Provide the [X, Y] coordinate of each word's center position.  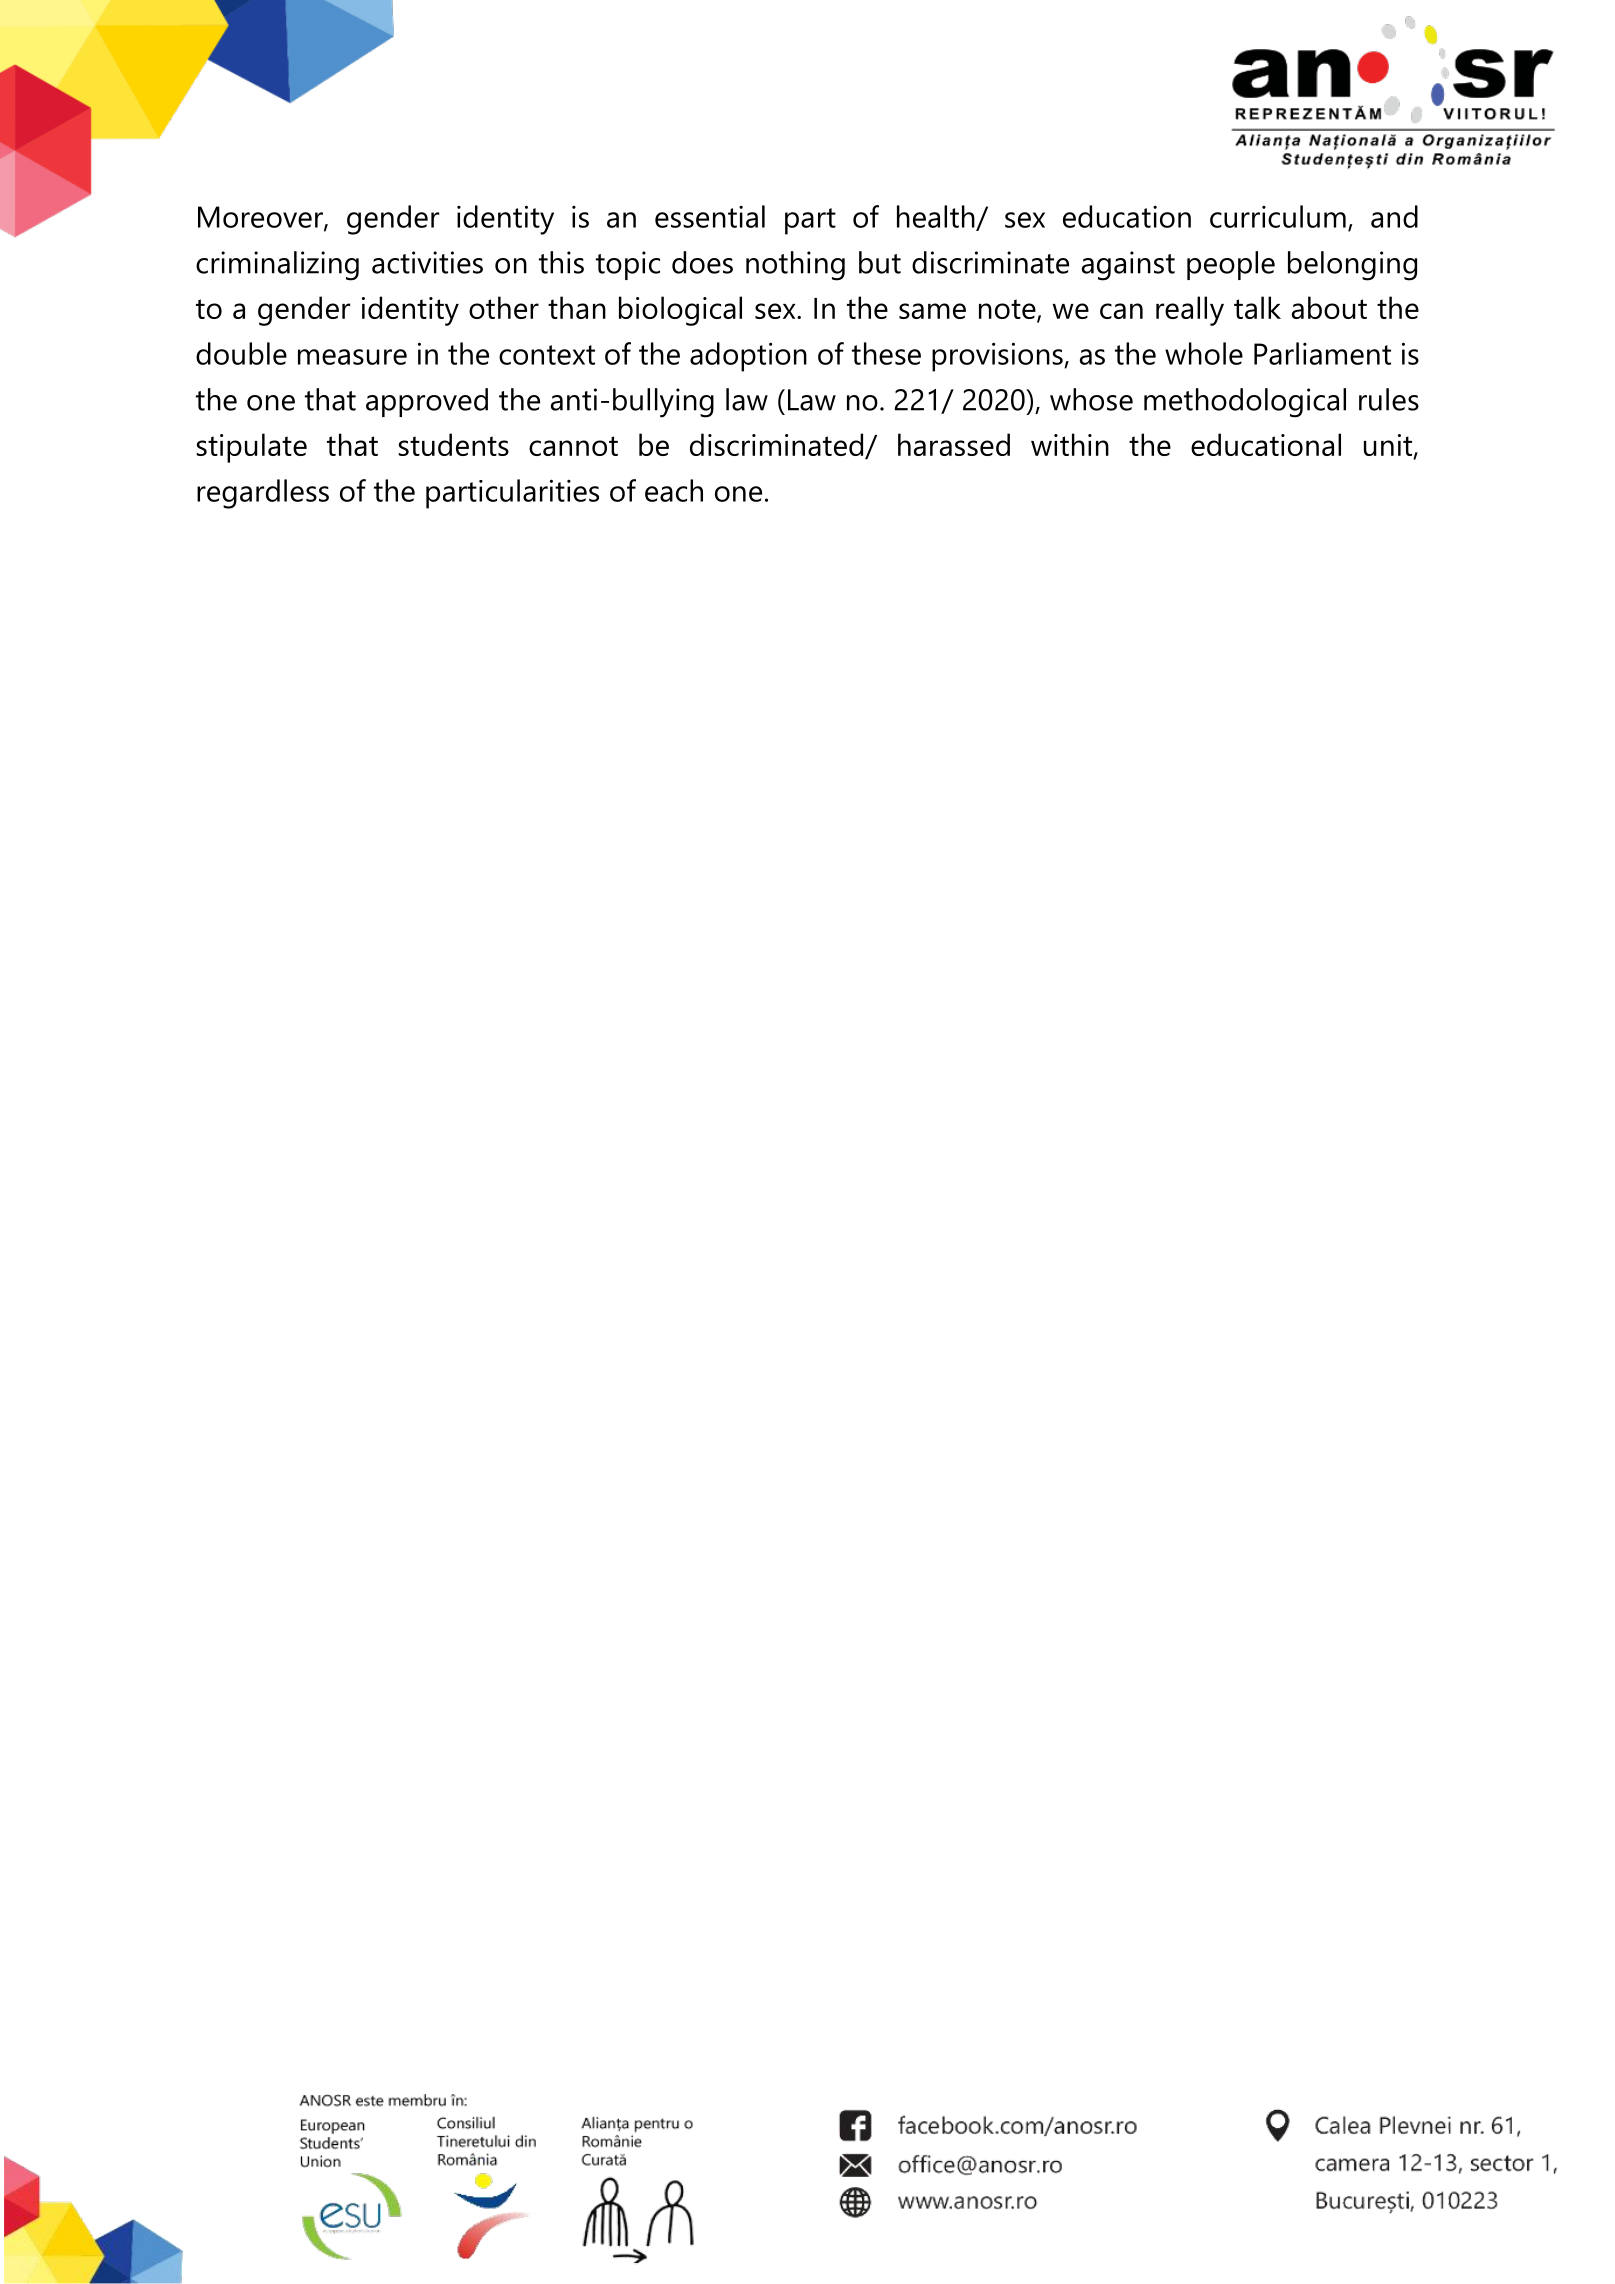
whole [1204, 353]
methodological [1245, 403]
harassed [954, 444]
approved [427, 402]
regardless [263, 494]
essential [710, 216]
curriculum [1278, 216]
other [504, 307]
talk [1257, 307]
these [886, 353]
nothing [795, 266]
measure [352, 357]
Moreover [261, 218]
